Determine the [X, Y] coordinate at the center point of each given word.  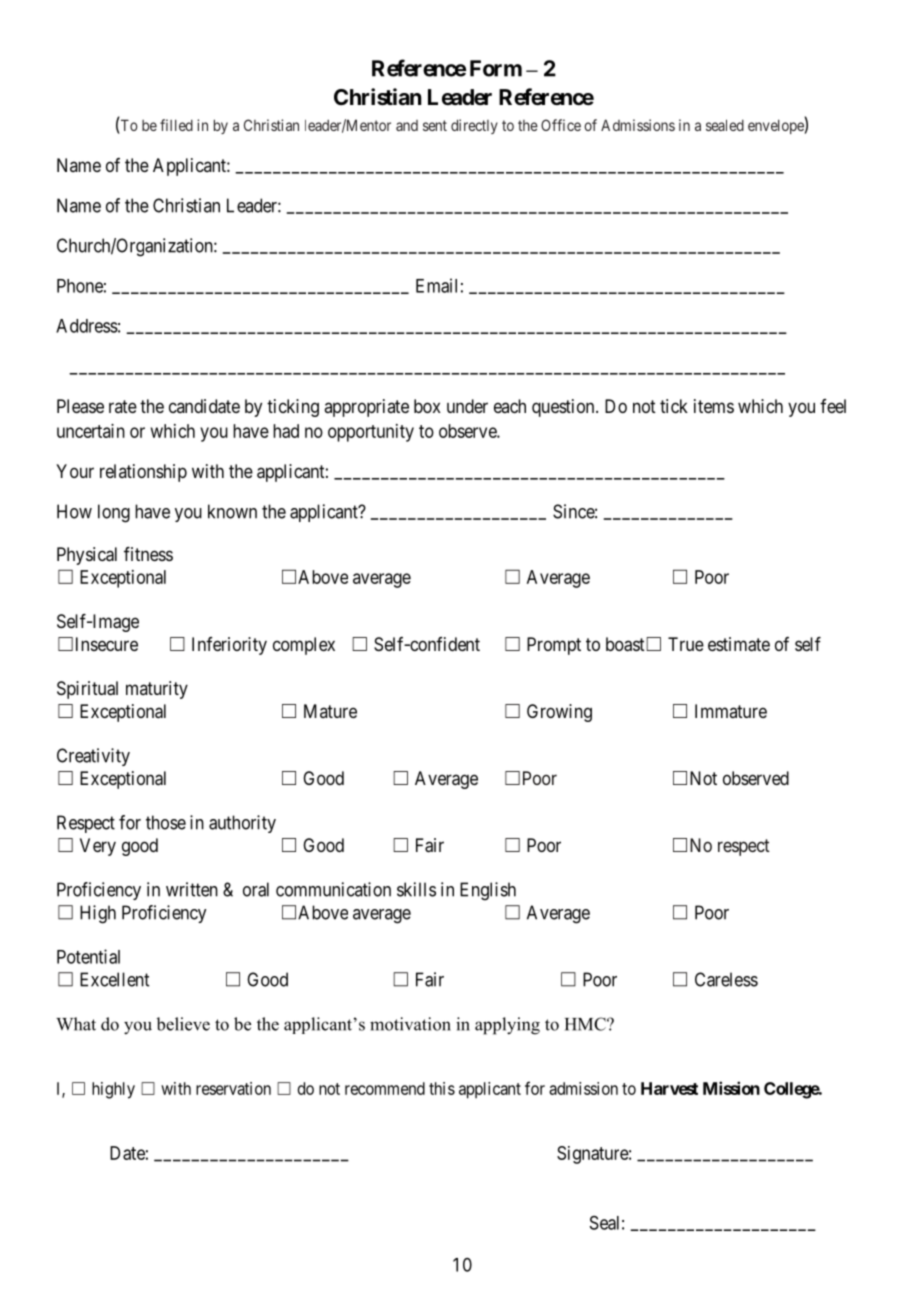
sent [435, 125]
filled [176, 125]
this [442, 1088]
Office [561, 125]
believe [183, 1024]
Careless [726, 979]
